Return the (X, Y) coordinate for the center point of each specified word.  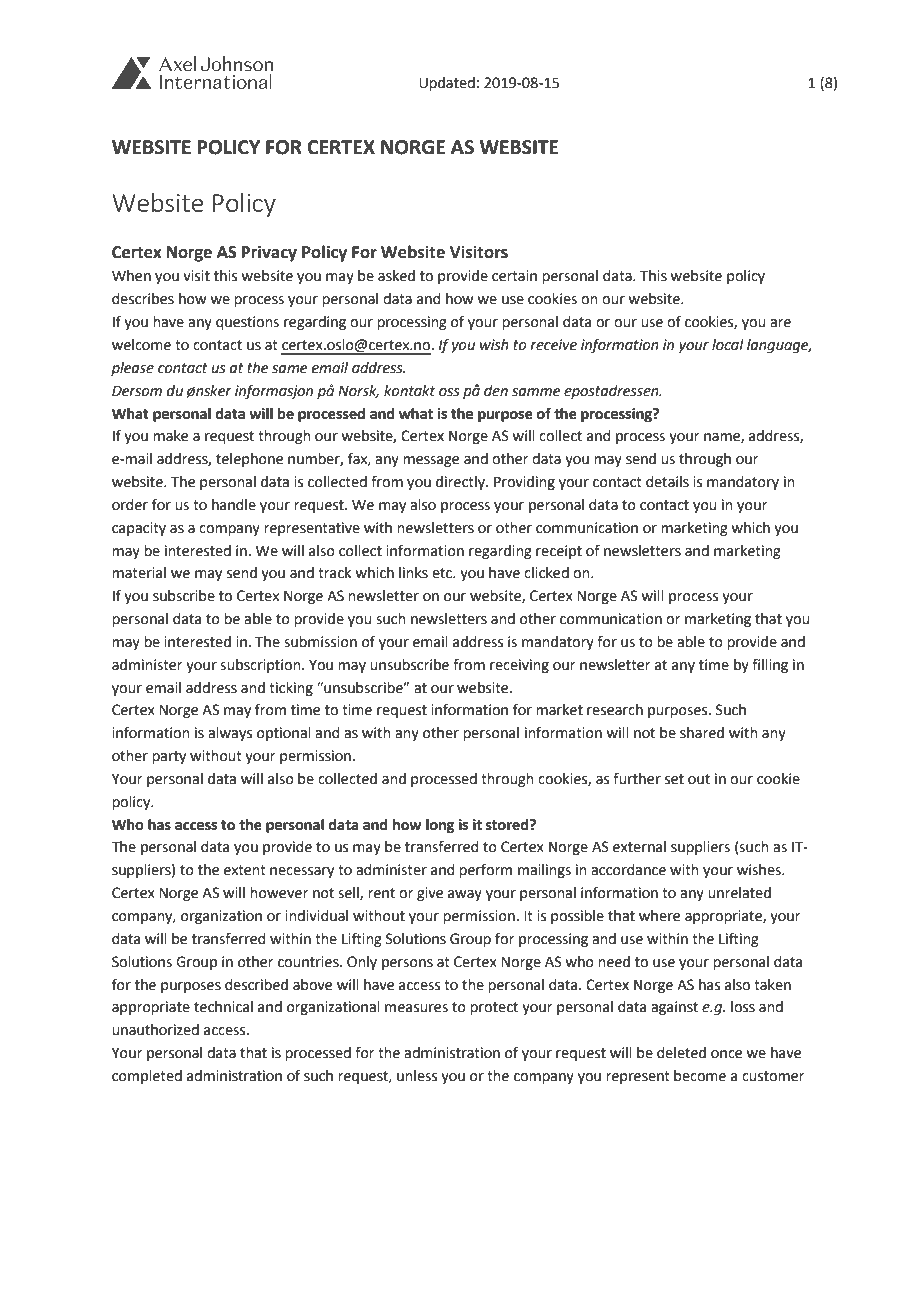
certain (514, 276)
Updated (447, 84)
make (170, 436)
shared (702, 733)
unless (417, 1076)
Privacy (269, 253)
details (667, 482)
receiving (519, 666)
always (230, 734)
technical (223, 1007)
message (431, 461)
